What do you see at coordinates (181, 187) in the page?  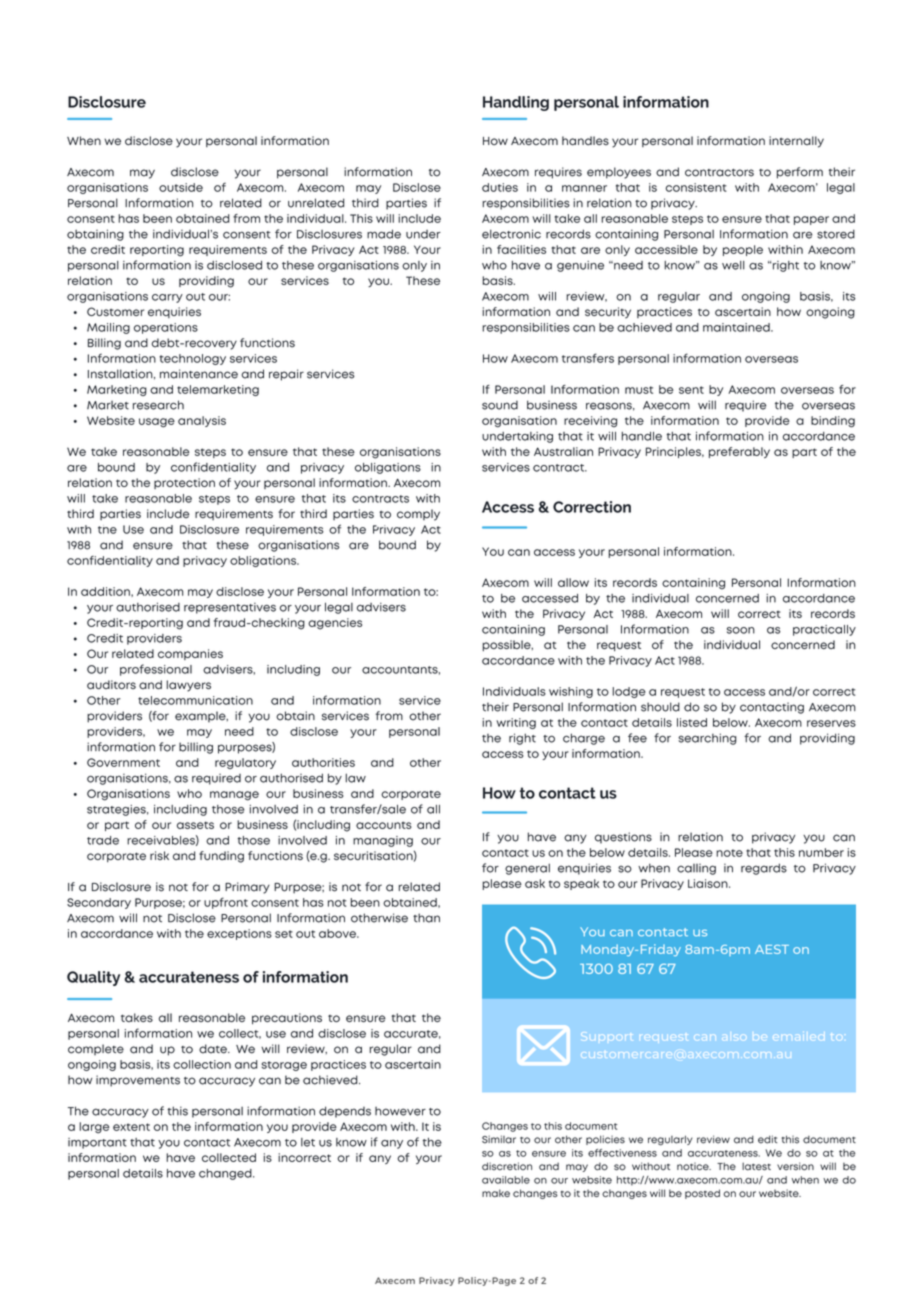 I see `outside` at bounding box center [181, 187].
